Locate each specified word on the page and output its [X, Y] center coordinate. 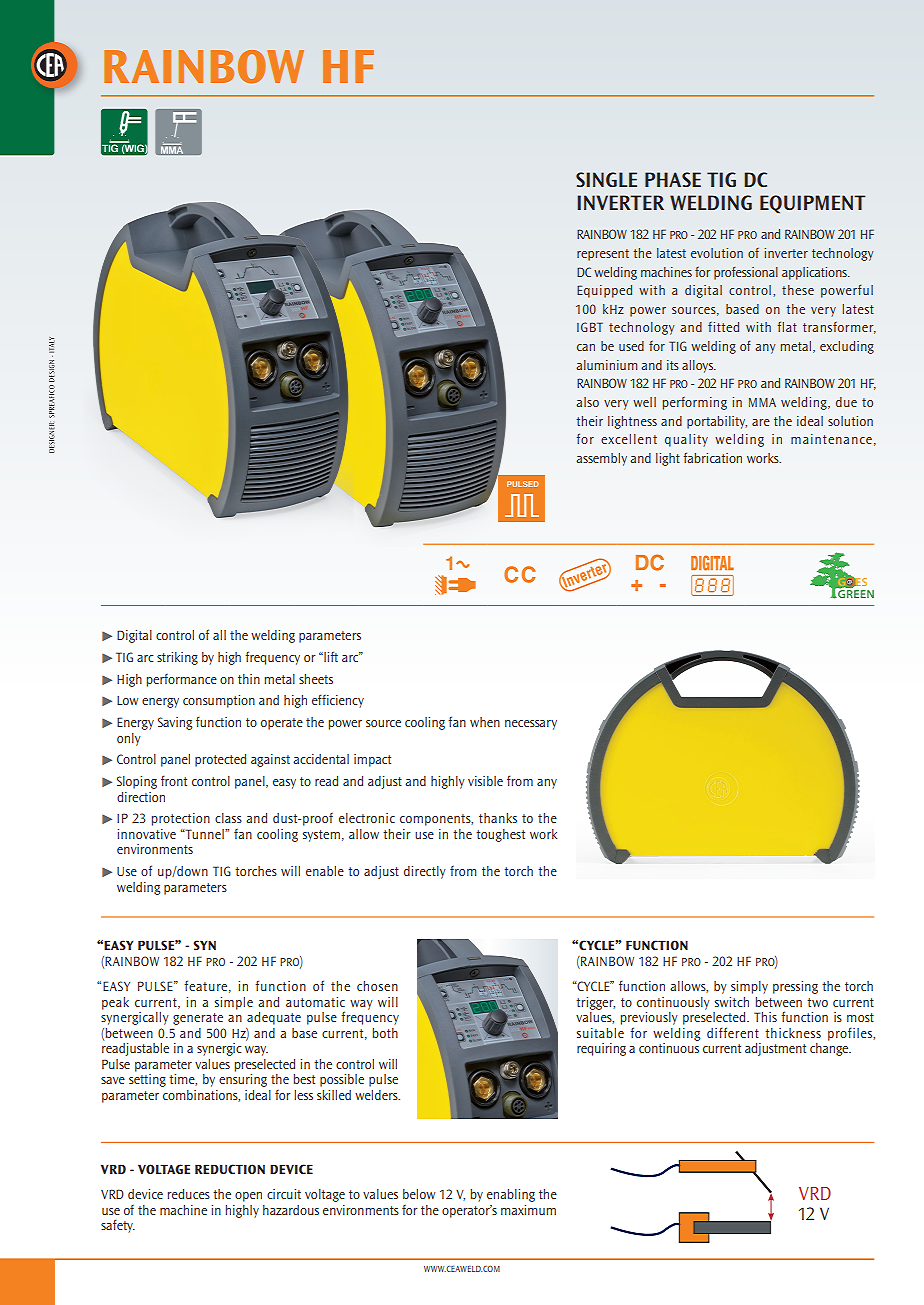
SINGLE [606, 179]
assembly [601, 459]
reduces [189, 1194]
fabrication [713, 457]
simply [749, 987]
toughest [500, 835]
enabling [511, 1195]
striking [177, 658]
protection [181, 819]
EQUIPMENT [812, 204]
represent [603, 255]
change [830, 1049]
